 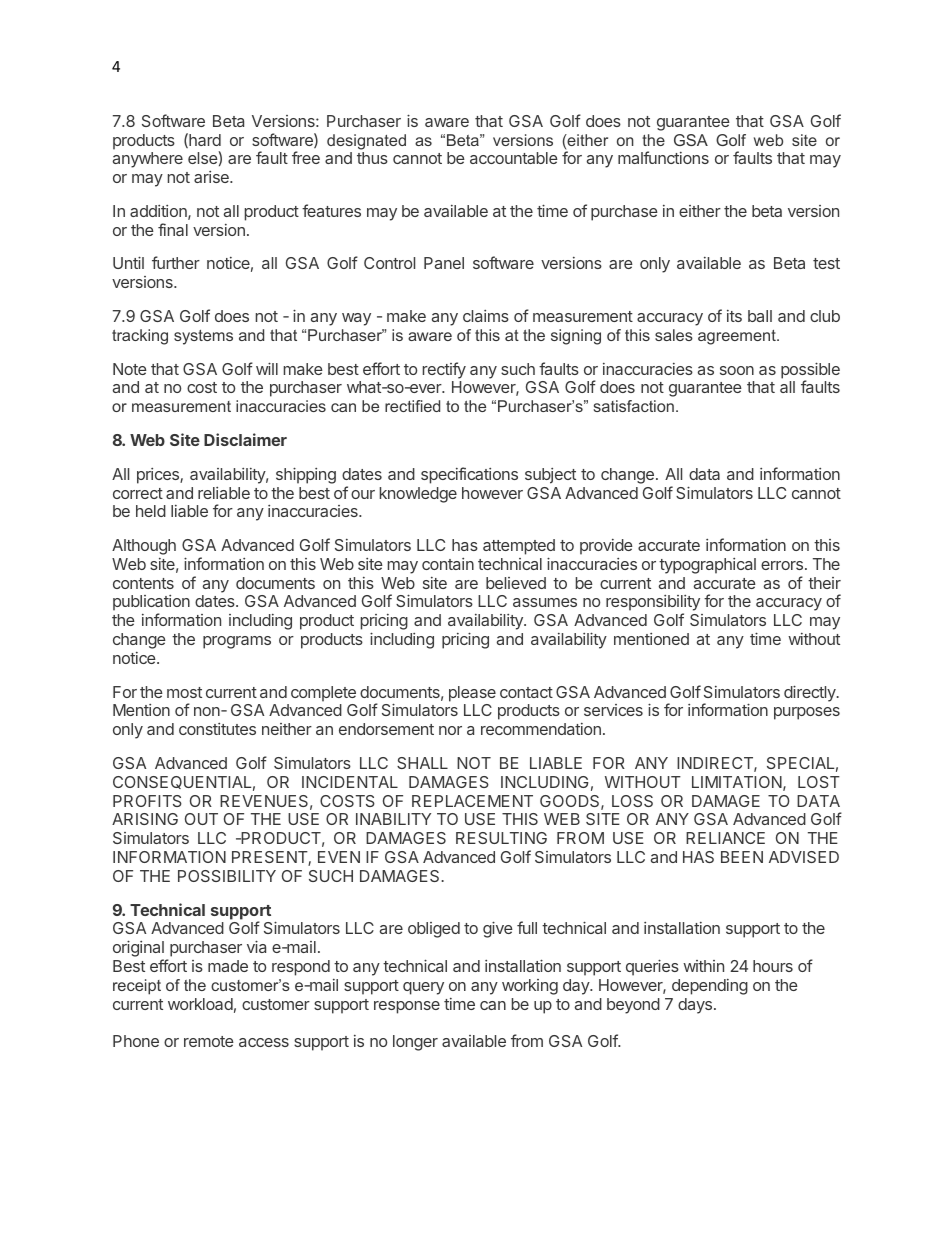 What do you see at coordinates (200, 1004) in the screenshot?
I see `workload` at bounding box center [200, 1004].
